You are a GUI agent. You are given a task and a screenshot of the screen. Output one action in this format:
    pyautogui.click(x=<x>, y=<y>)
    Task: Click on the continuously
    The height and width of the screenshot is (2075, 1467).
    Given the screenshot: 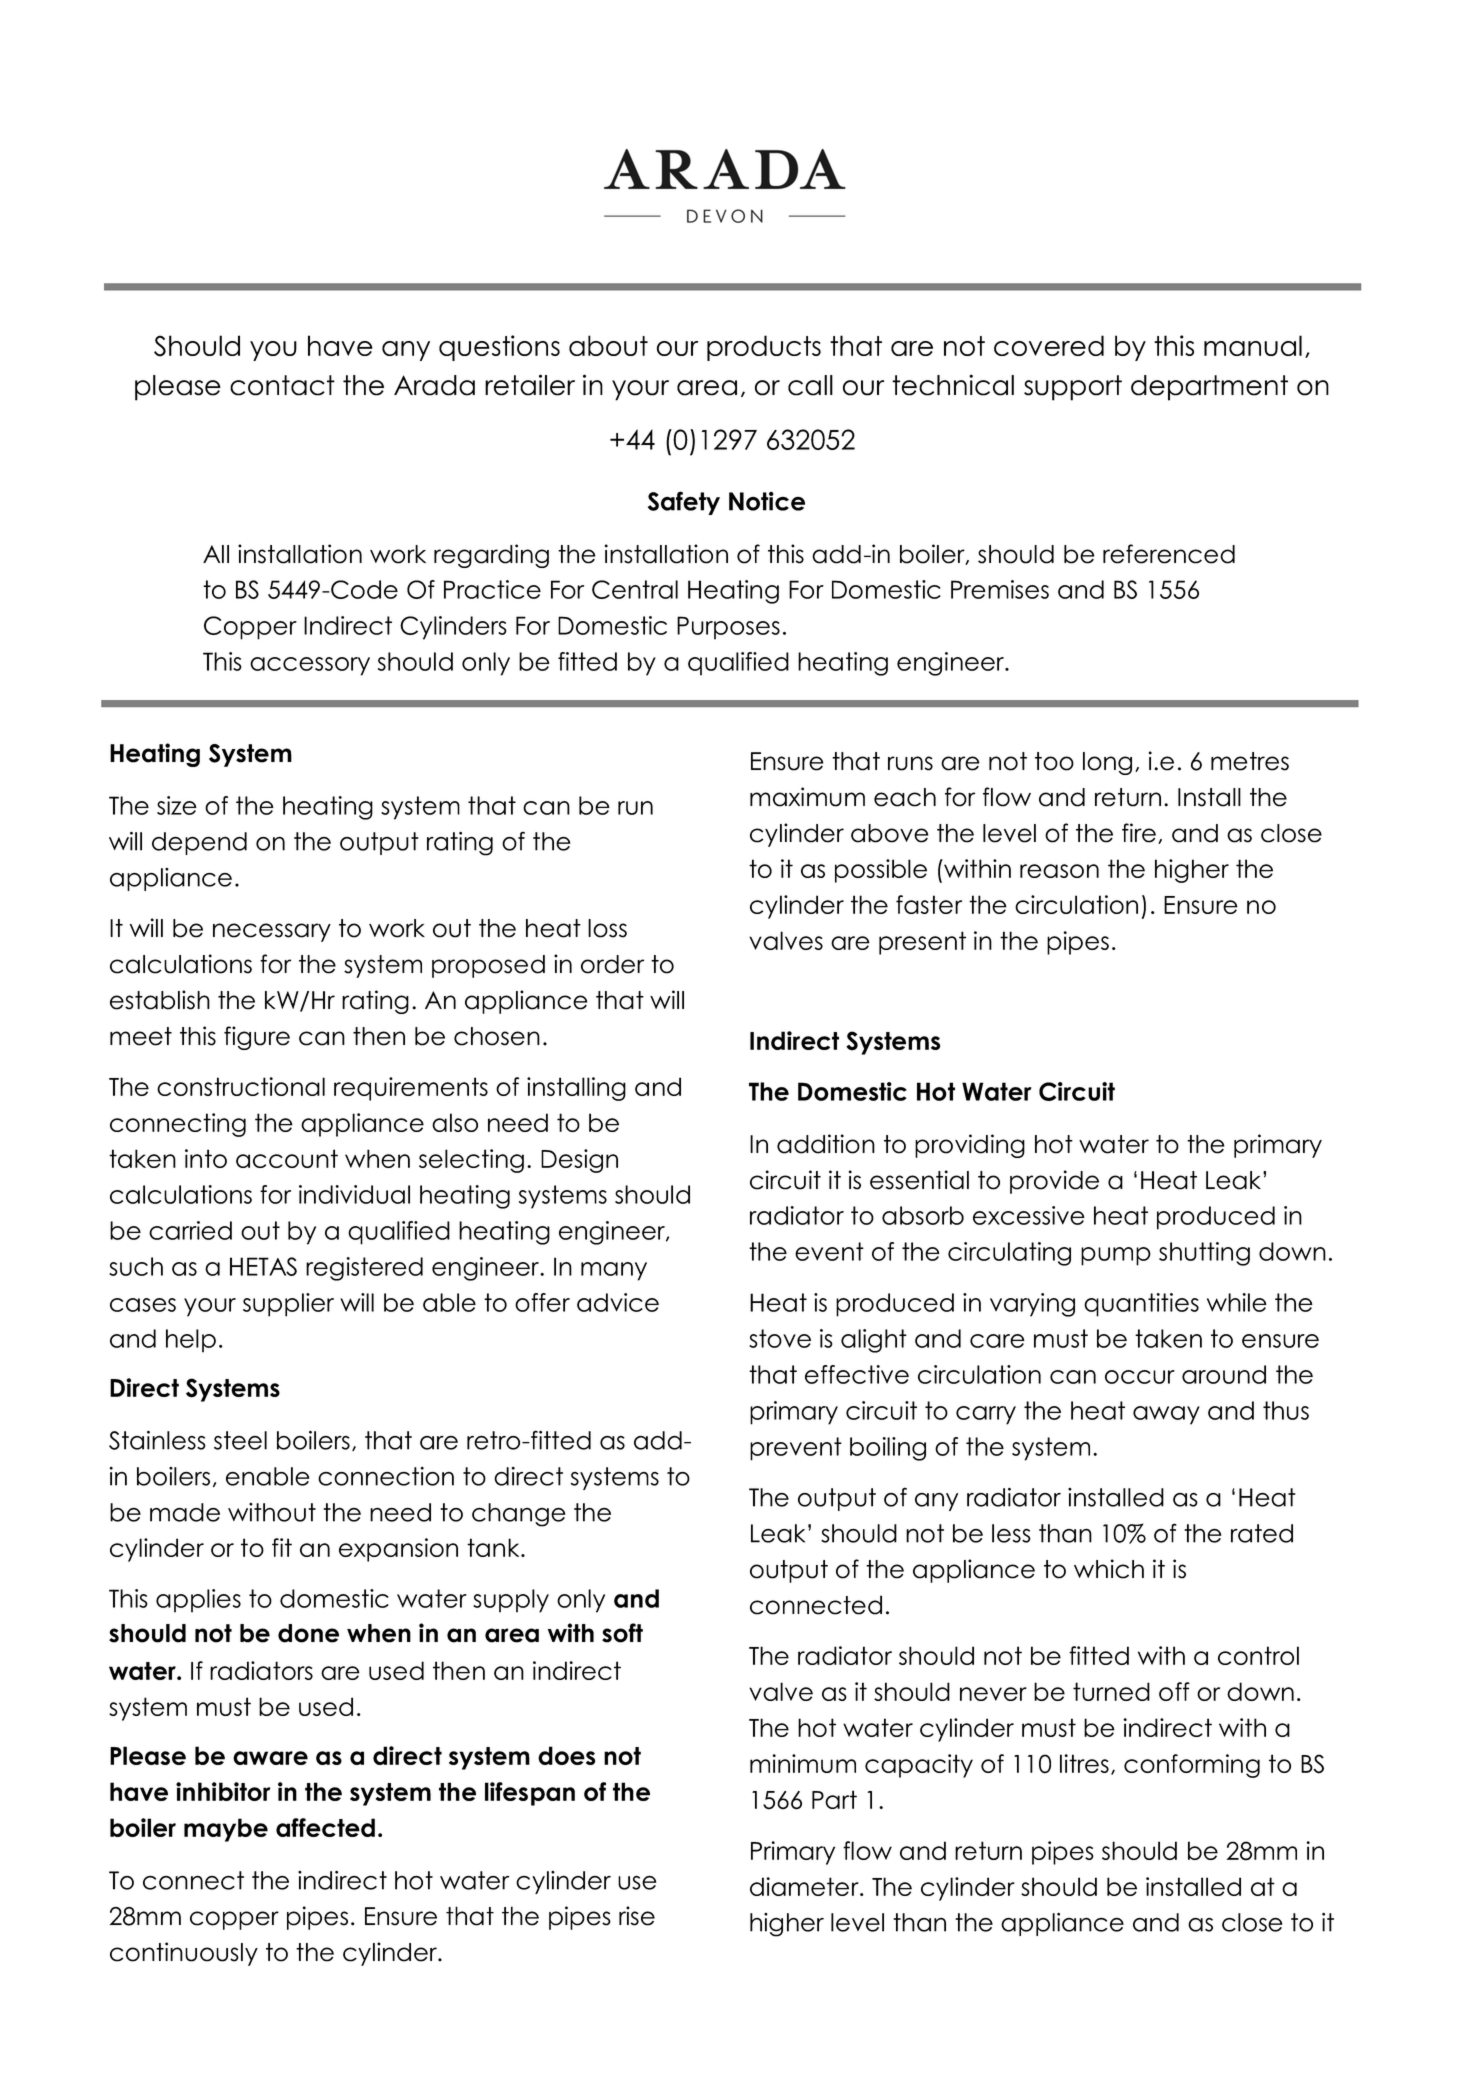 What is the action you would take?
    pyautogui.click(x=184, y=1954)
